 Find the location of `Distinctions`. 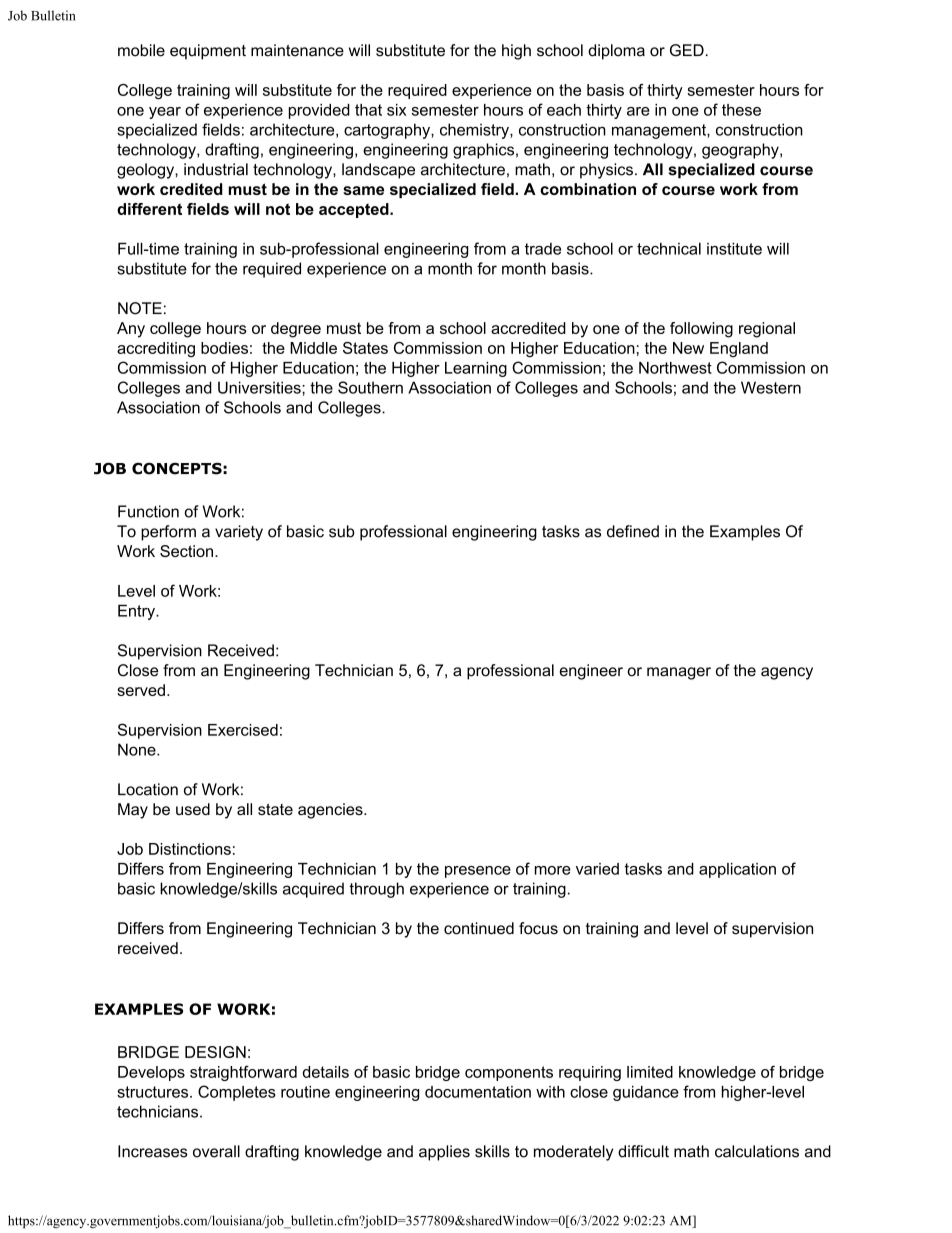

Distinctions is located at coordinates (190, 849).
